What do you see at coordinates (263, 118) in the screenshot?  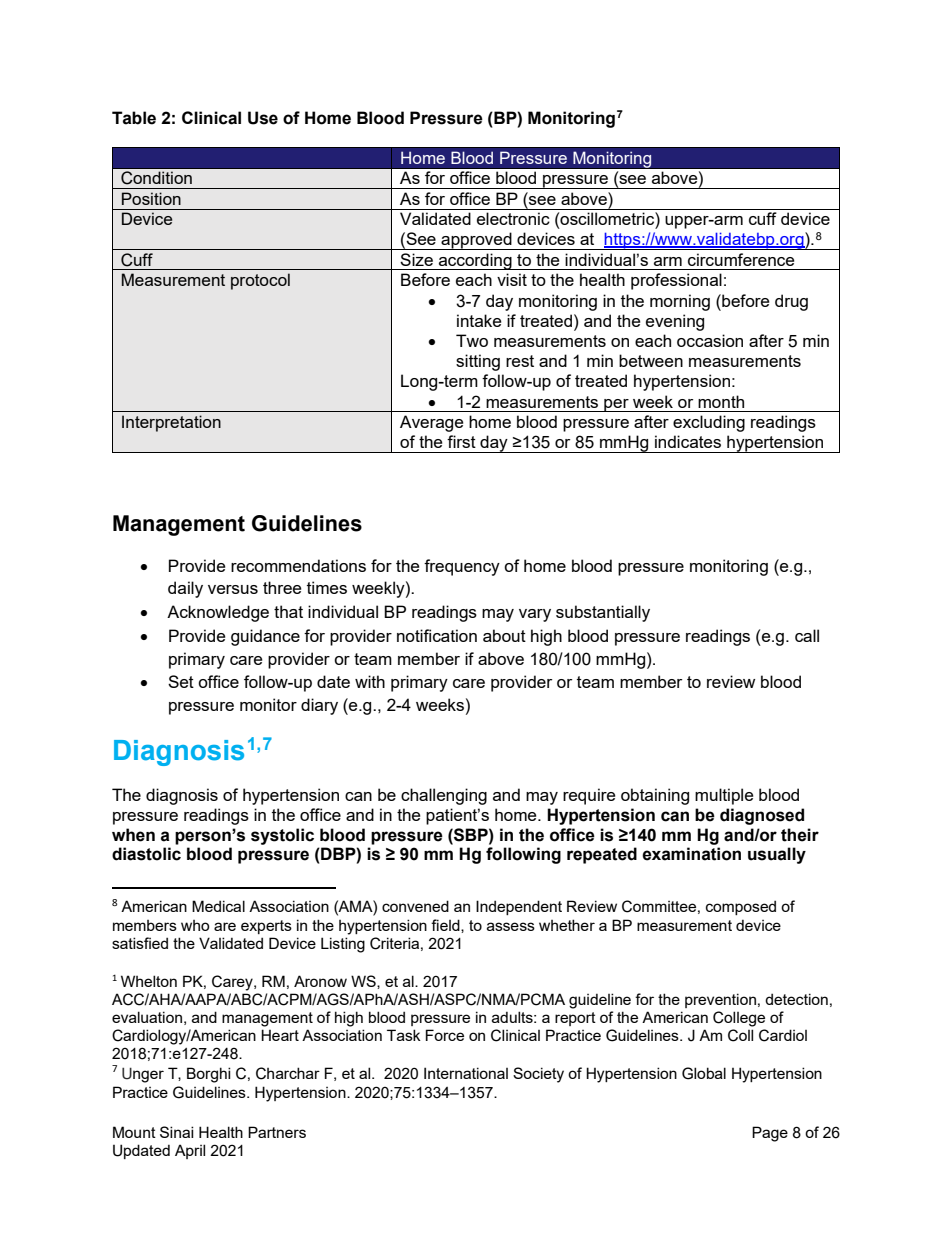 I see `Use` at bounding box center [263, 118].
